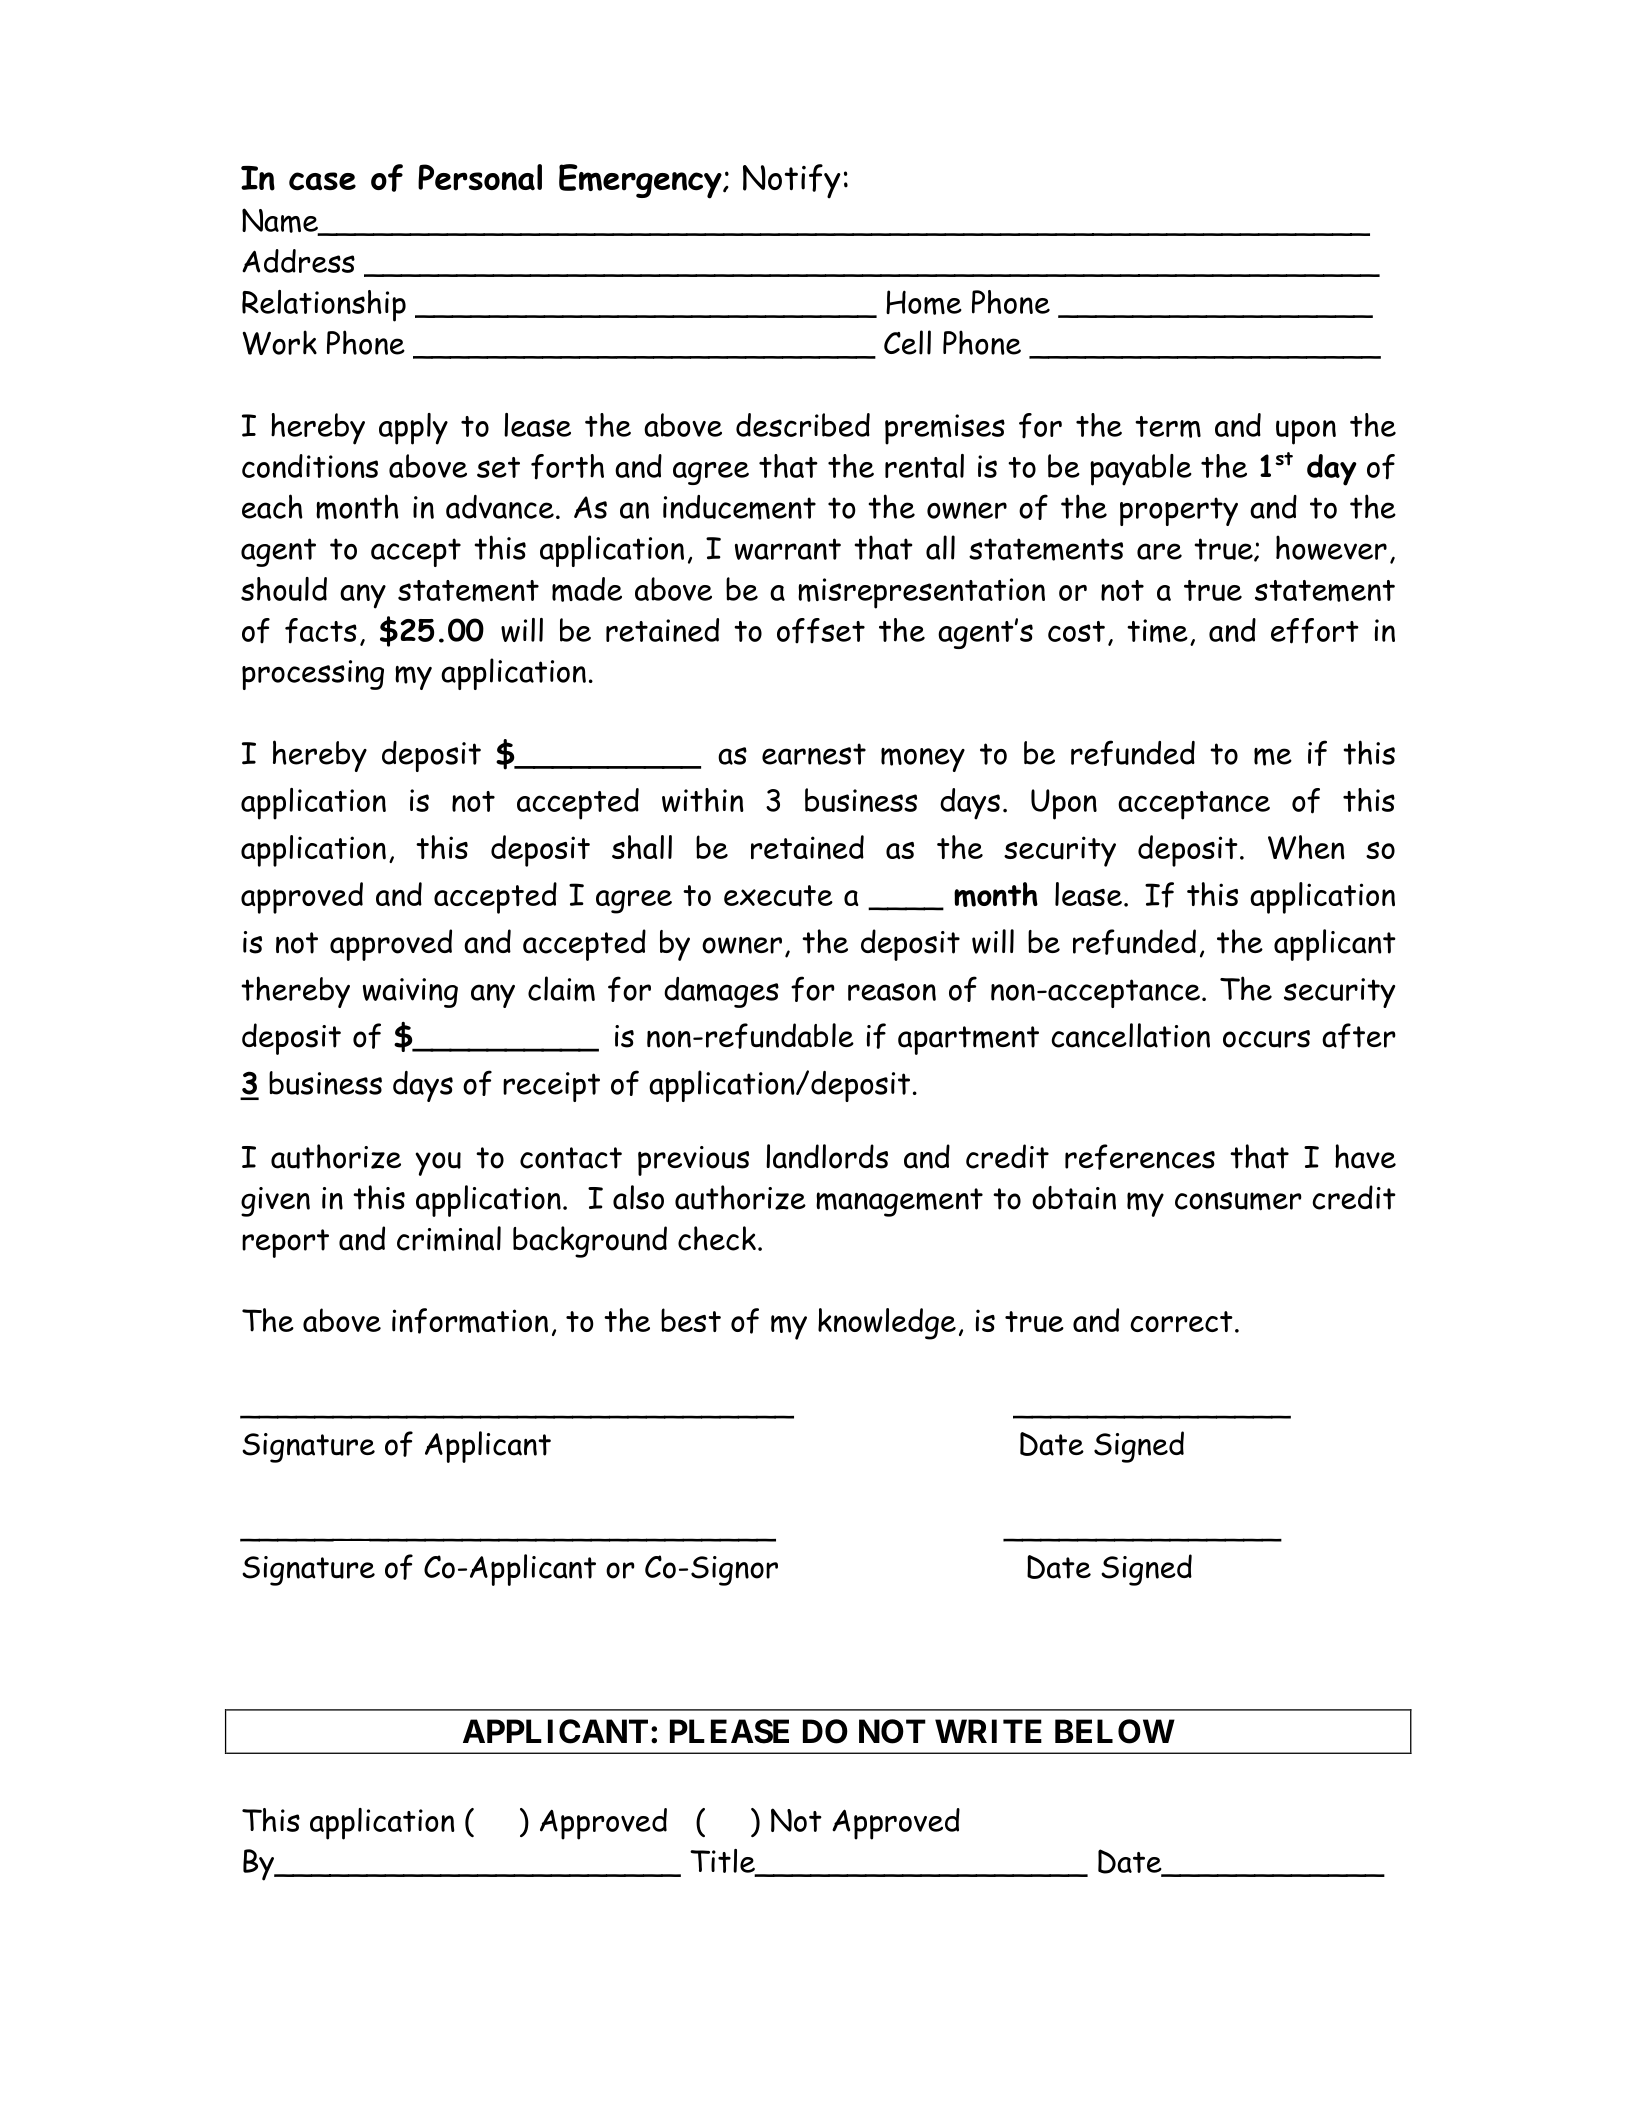 This document has height=2117, width=1636. I want to click on BELOW, so click(1115, 1731).
